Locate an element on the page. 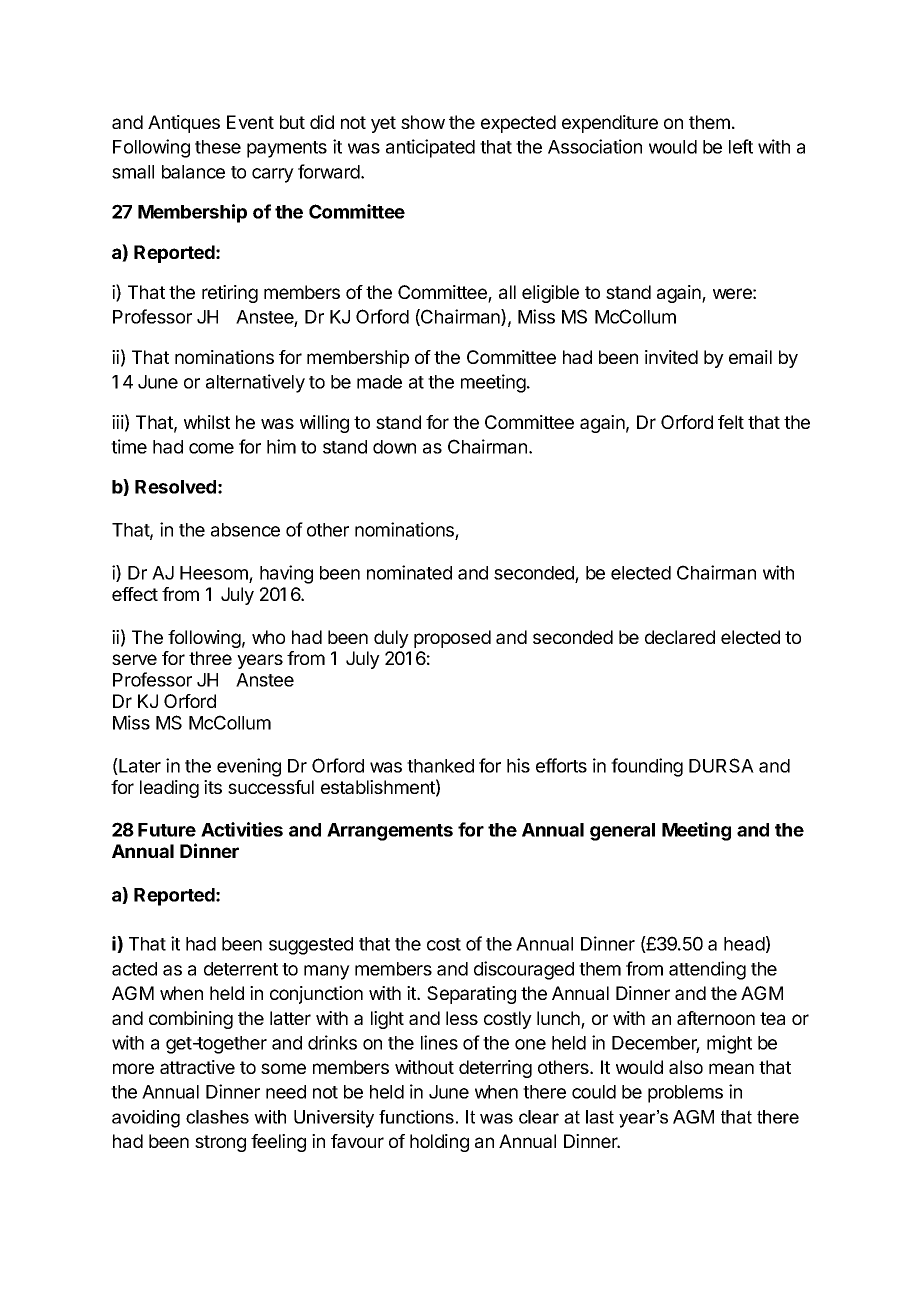  clashes is located at coordinates (217, 1117).
